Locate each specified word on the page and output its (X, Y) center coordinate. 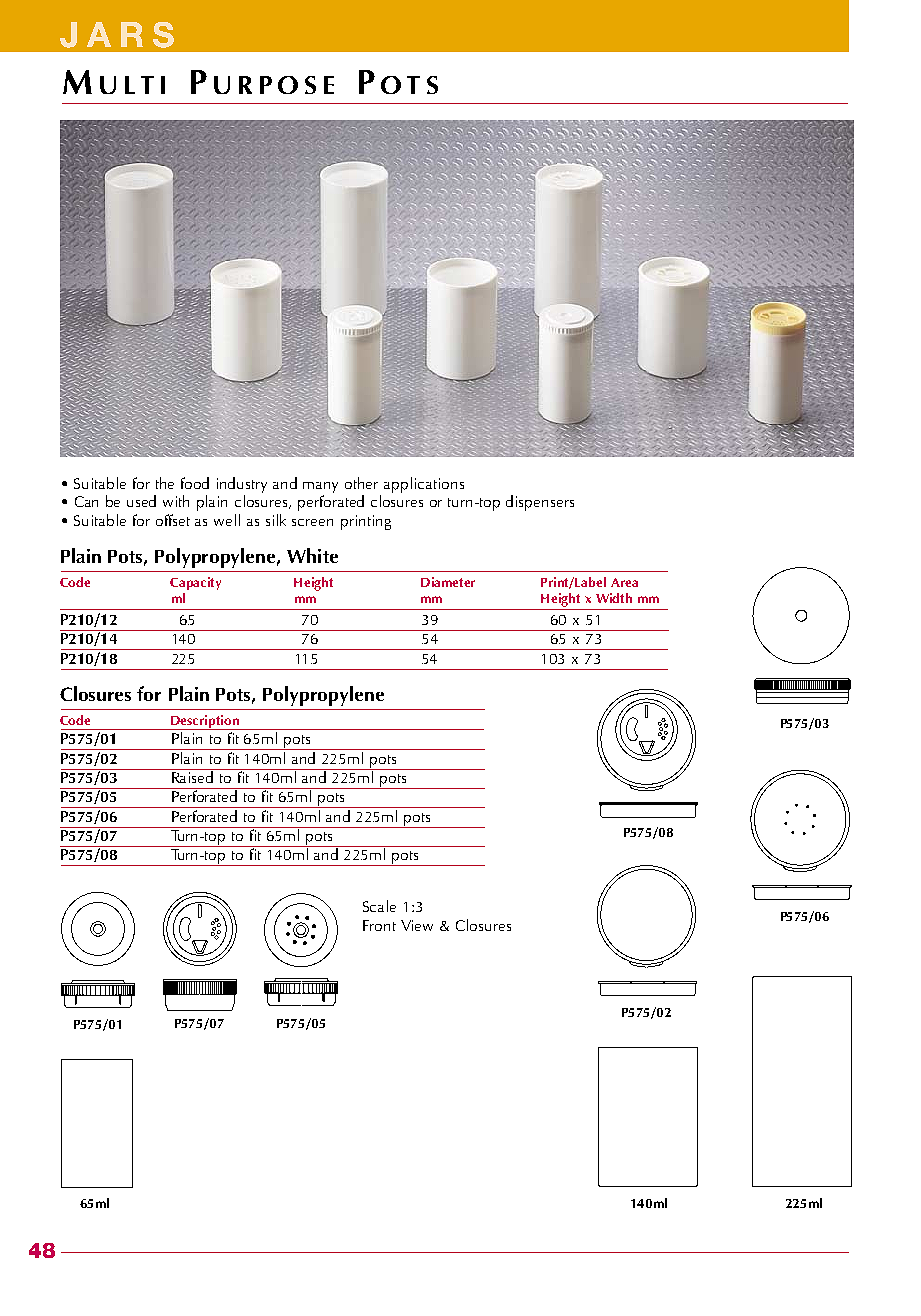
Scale (379, 906)
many (320, 487)
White (312, 555)
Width (614, 598)
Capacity (195, 583)
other (361, 483)
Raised (193, 776)
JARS (117, 35)
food (195, 483)
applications (424, 485)
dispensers (540, 503)
